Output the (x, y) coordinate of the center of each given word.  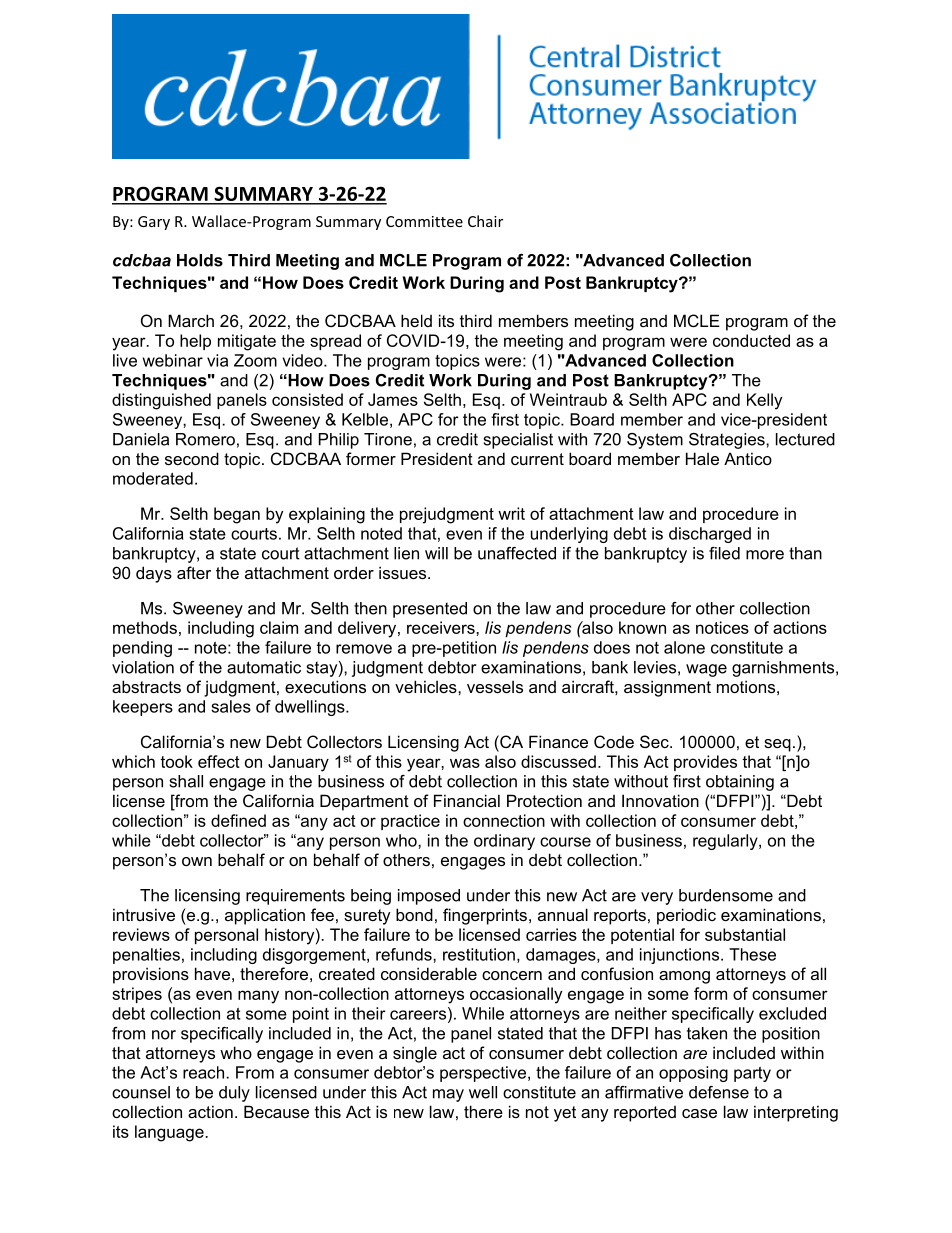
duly (234, 1094)
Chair (485, 221)
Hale (702, 458)
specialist (518, 441)
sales (231, 706)
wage (706, 670)
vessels (495, 686)
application (265, 916)
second (192, 458)
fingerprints (485, 916)
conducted (751, 340)
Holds (200, 260)
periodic (686, 916)
